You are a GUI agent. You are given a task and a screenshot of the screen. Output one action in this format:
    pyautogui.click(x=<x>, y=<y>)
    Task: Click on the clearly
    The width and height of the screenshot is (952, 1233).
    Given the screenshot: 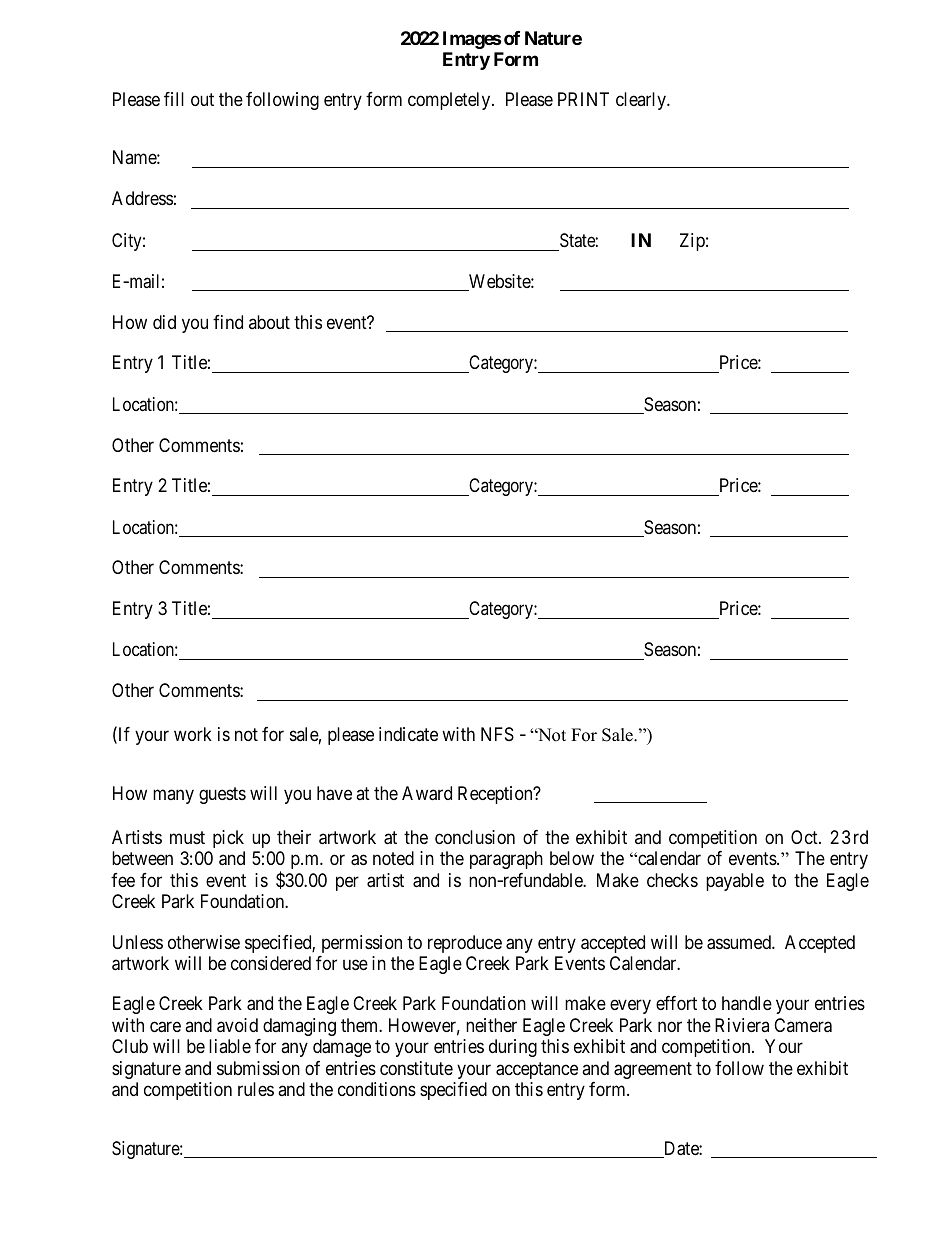 What is the action you would take?
    pyautogui.click(x=642, y=101)
